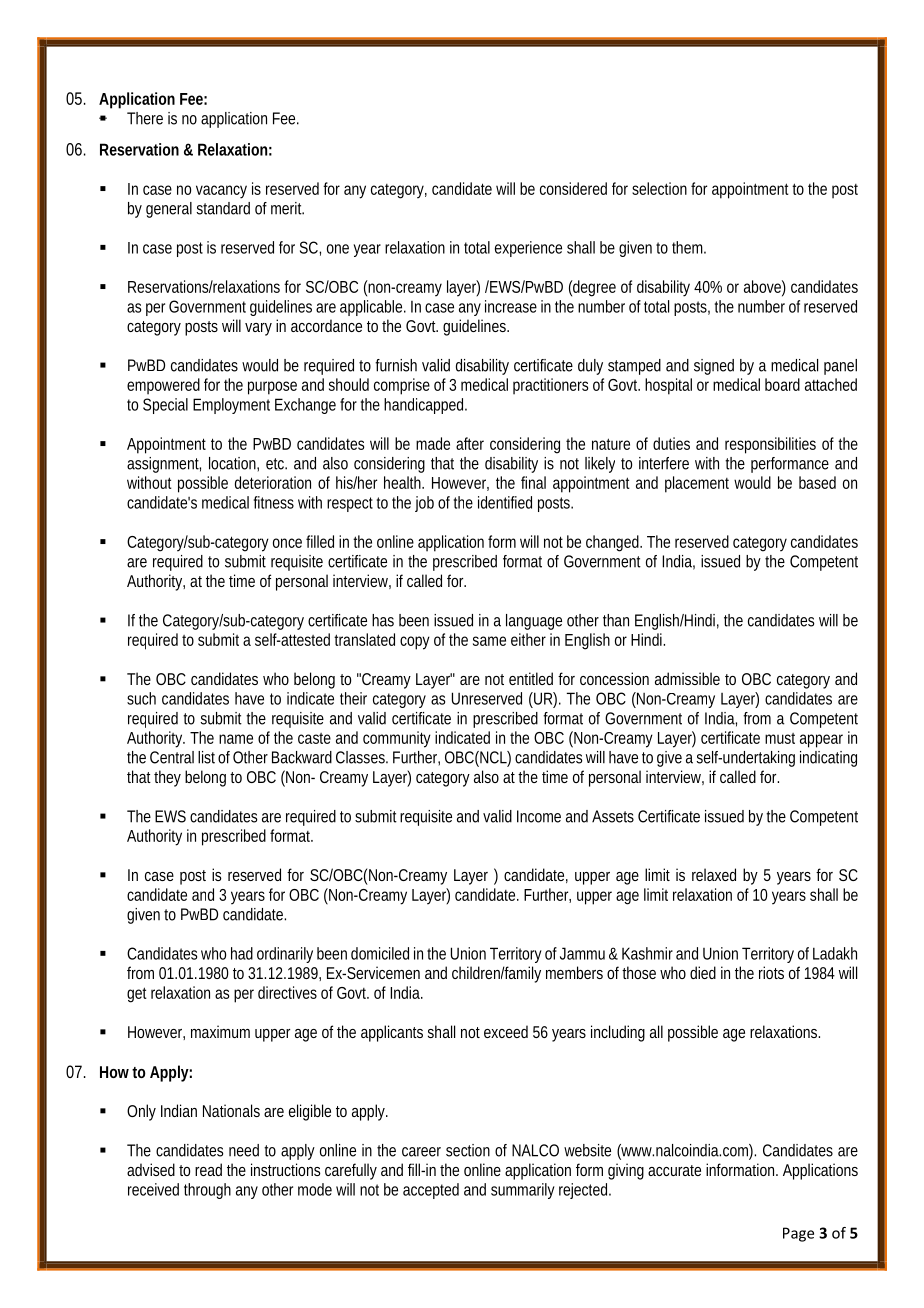 The width and height of the screenshot is (924, 1308). Describe the element at coordinates (523, 1191) in the screenshot. I see `summarily` at that location.
